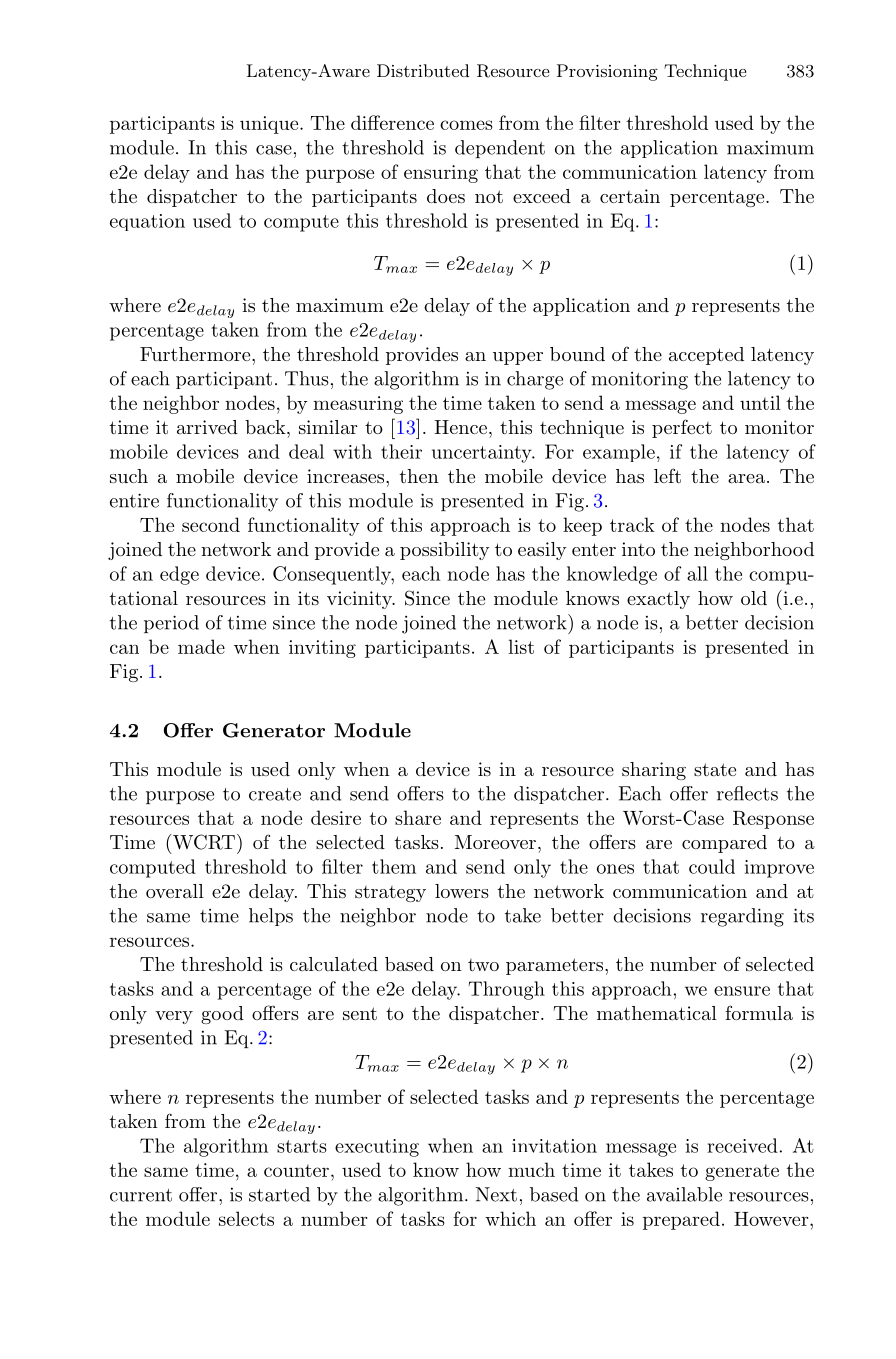 The image size is (896, 1359). What do you see at coordinates (466, 125) in the document?
I see `comes` at bounding box center [466, 125].
